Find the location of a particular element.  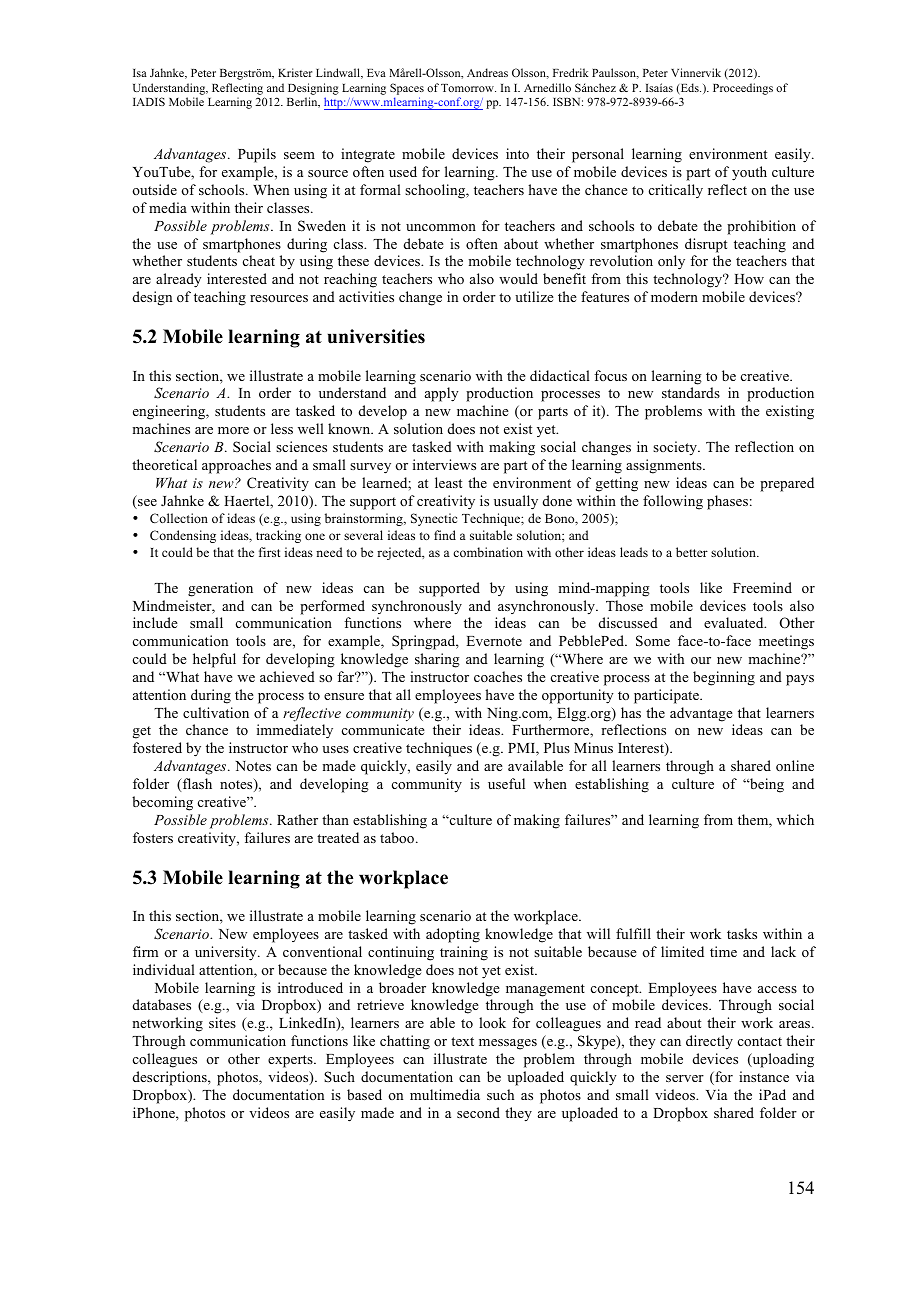

Proceedings is located at coordinates (743, 89).
